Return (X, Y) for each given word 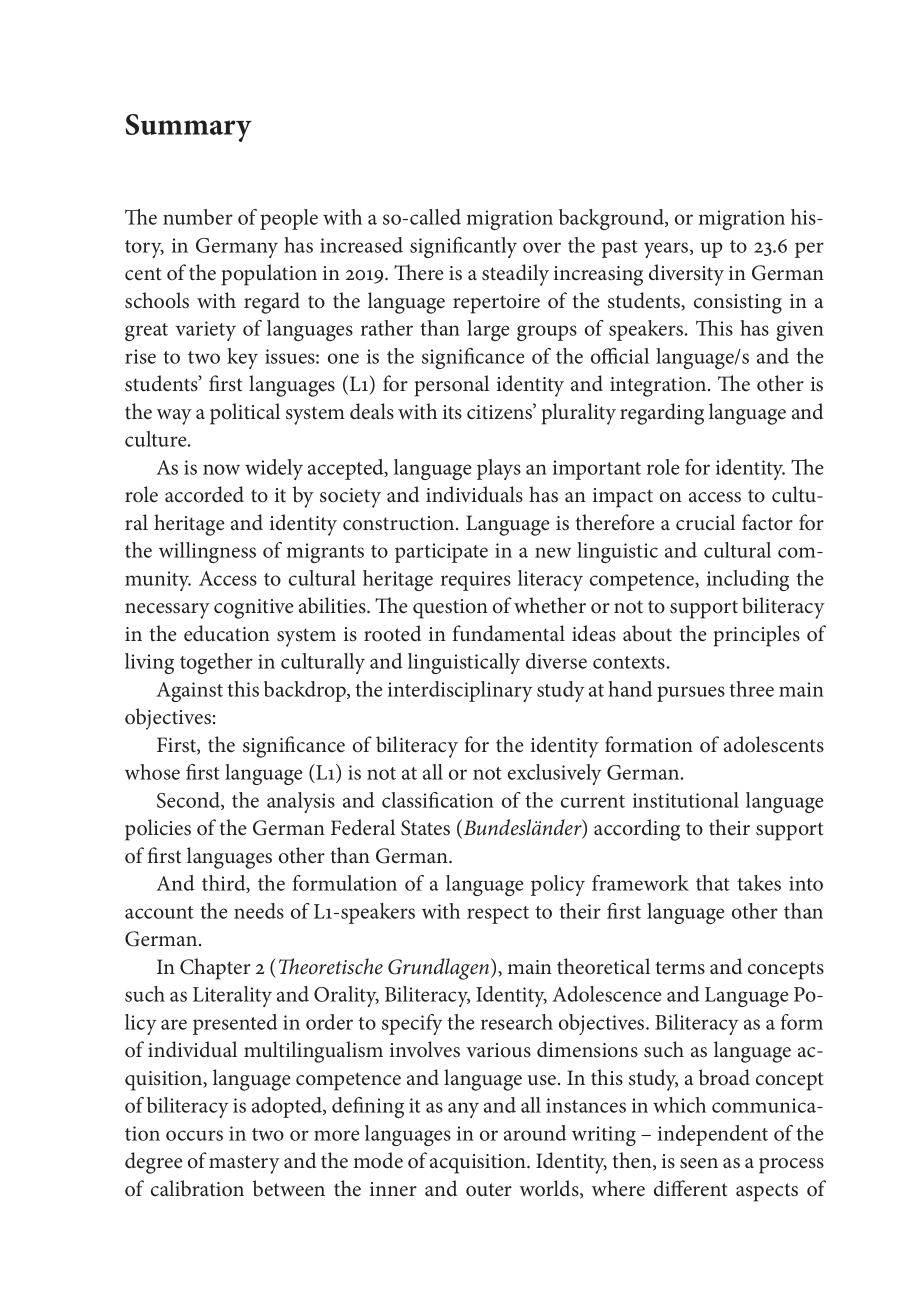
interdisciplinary (460, 691)
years (667, 250)
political (245, 414)
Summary (189, 128)
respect (498, 915)
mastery (244, 1164)
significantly (463, 247)
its (452, 412)
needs (259, 911)
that (713, 883)
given (800, 331)
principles (756, 636)
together (216, 663)
